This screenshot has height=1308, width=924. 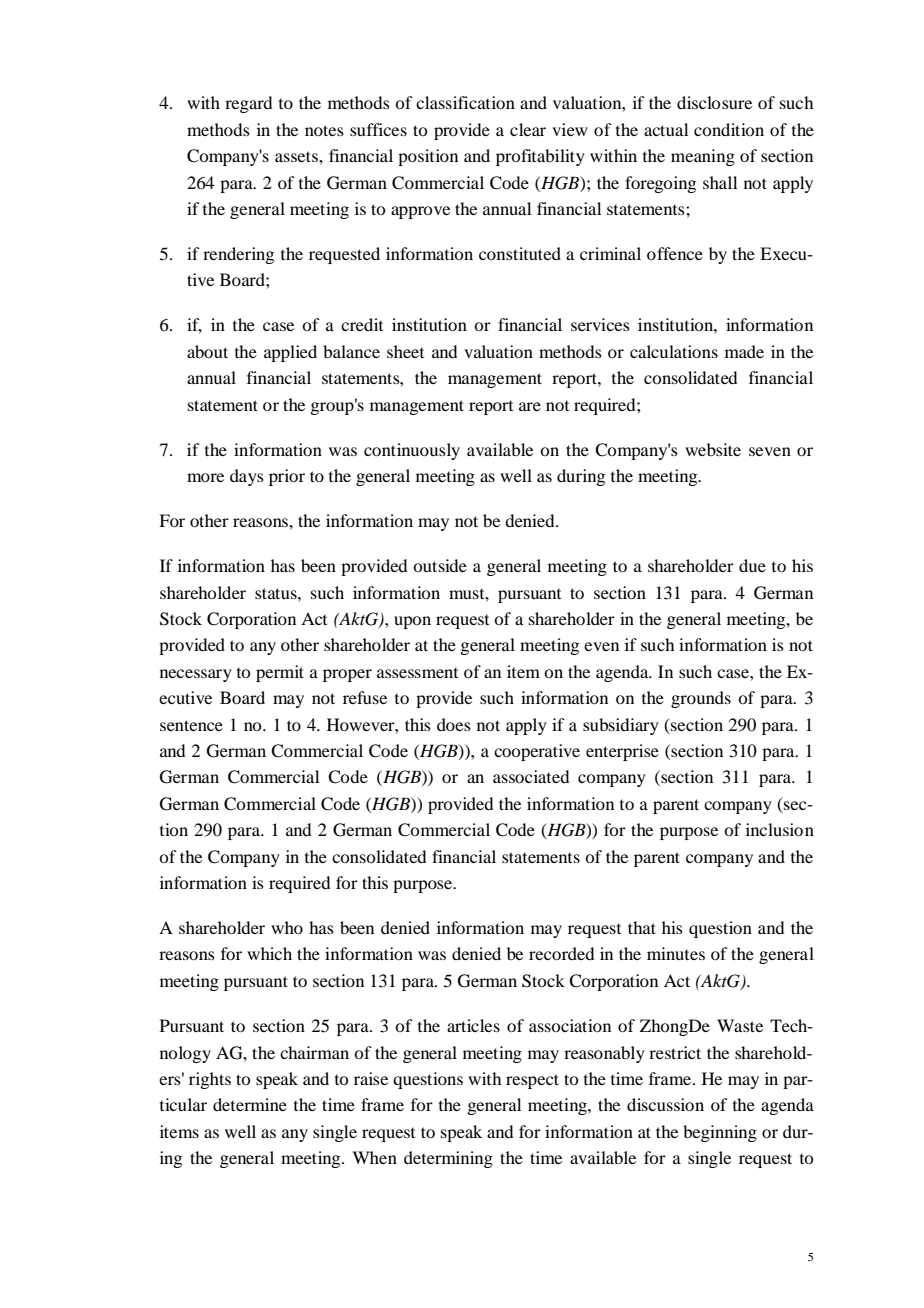 What do you see at coordinates (720, 1133) in the screenshot?
I see `beginning` at bounding box center [720, 1133].
